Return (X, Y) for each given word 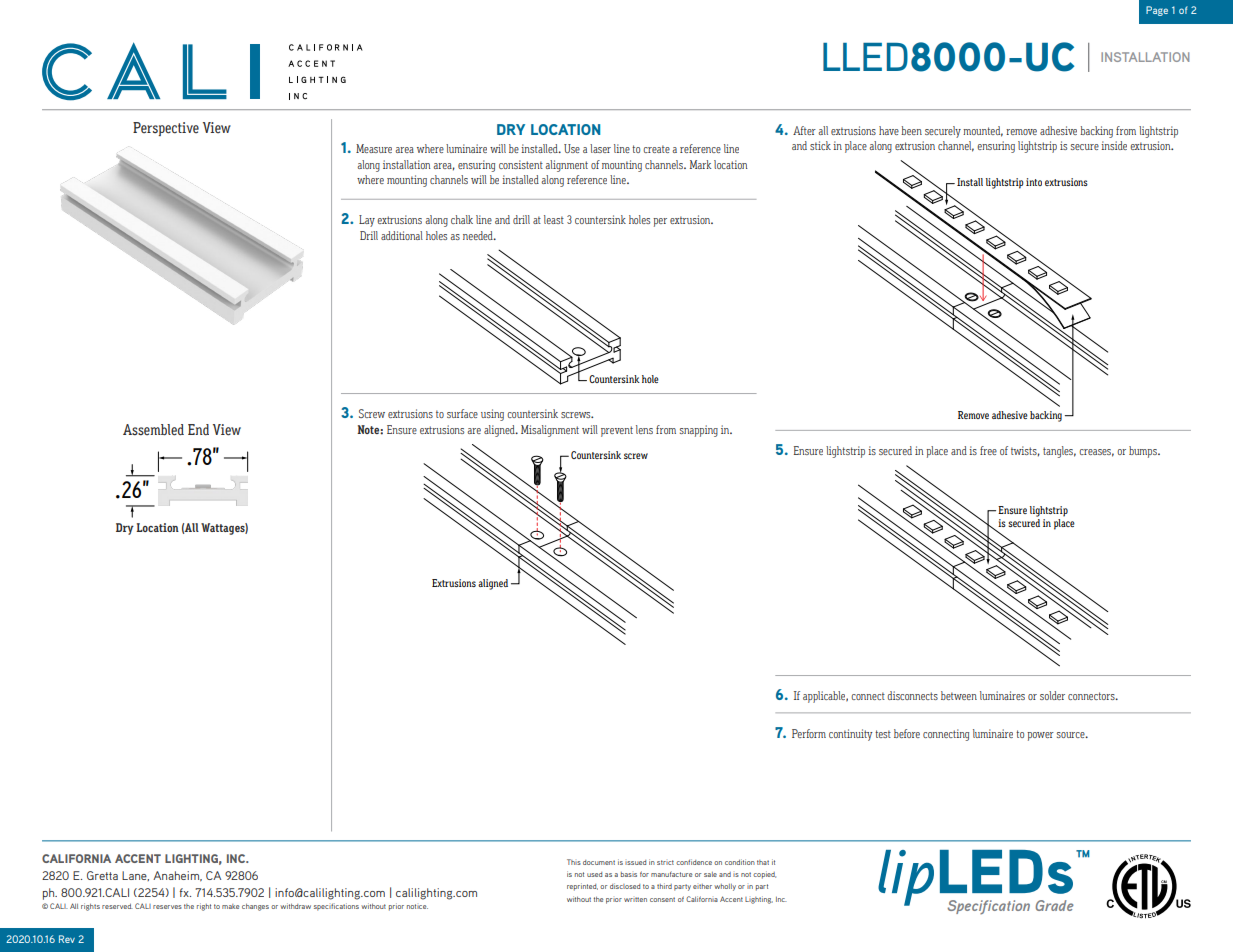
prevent (617, 431)
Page (1157, 11)
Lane (135, 876)
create (656, 149)
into (1034, 182)
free (988, 450)
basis (629, 874)
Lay (367, 221)
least (554, 219)
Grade (1054, 905)
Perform (809, 733)
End (198, 429)
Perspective (166, 129)
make (230, 906)
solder (1052, 695)
